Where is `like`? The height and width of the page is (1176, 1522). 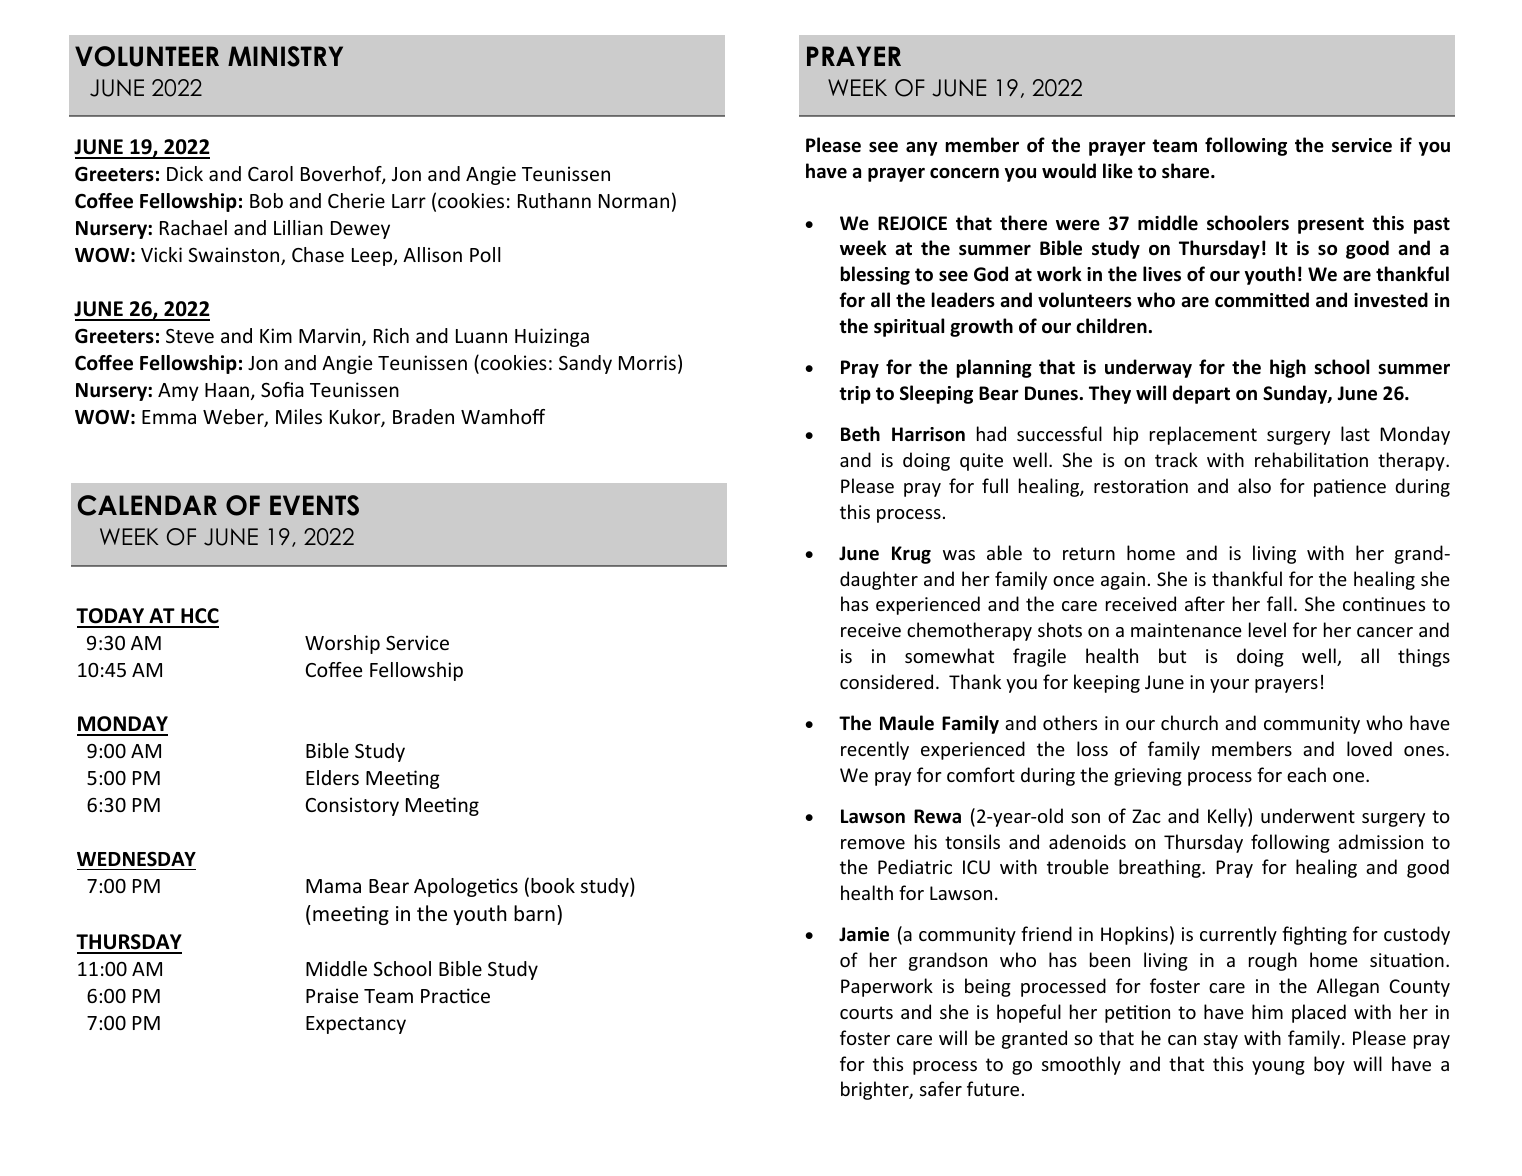 like is located at coordinates (1118, 171).
